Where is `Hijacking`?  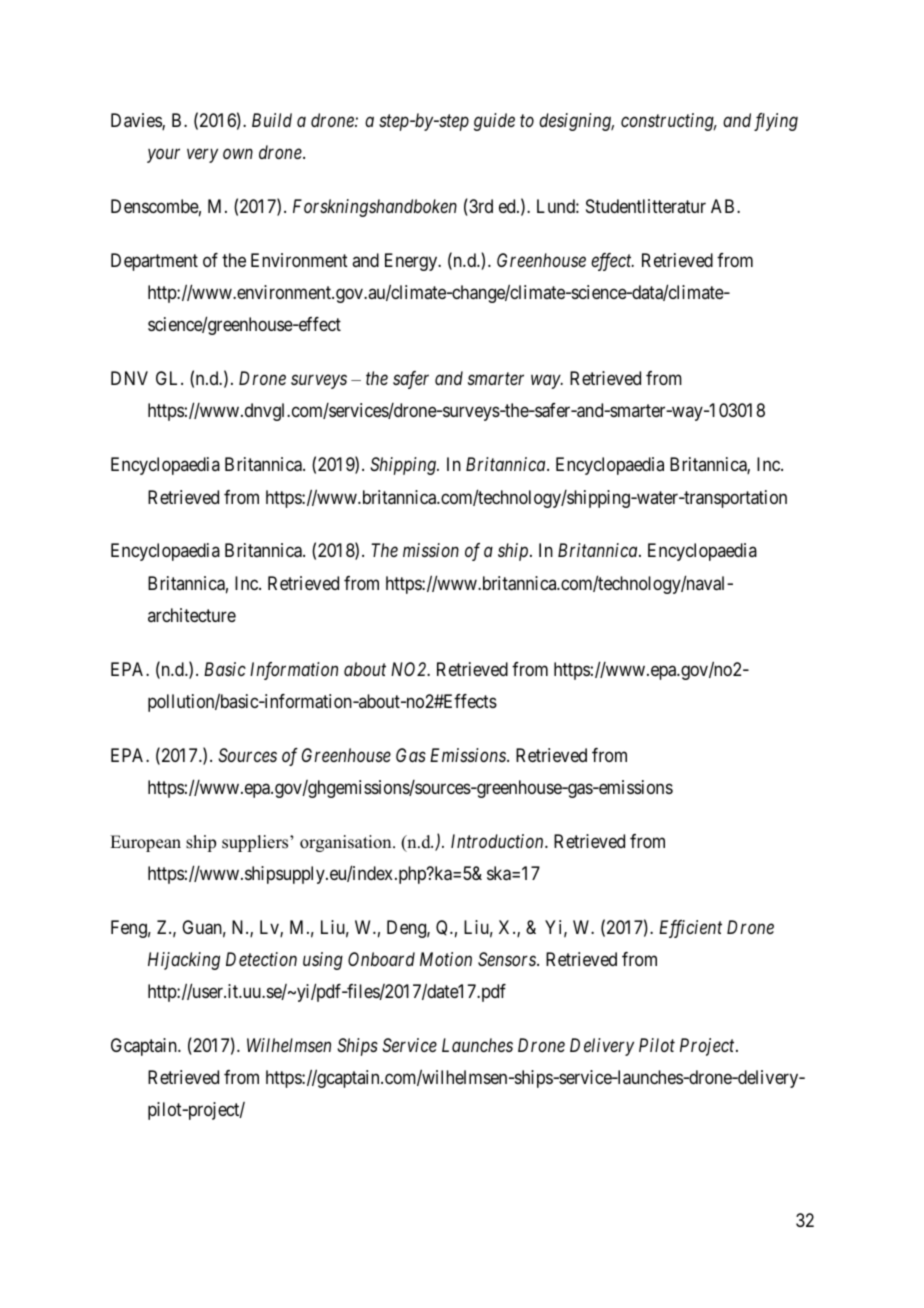 Hijacking is located at coordinates (184, 961).
